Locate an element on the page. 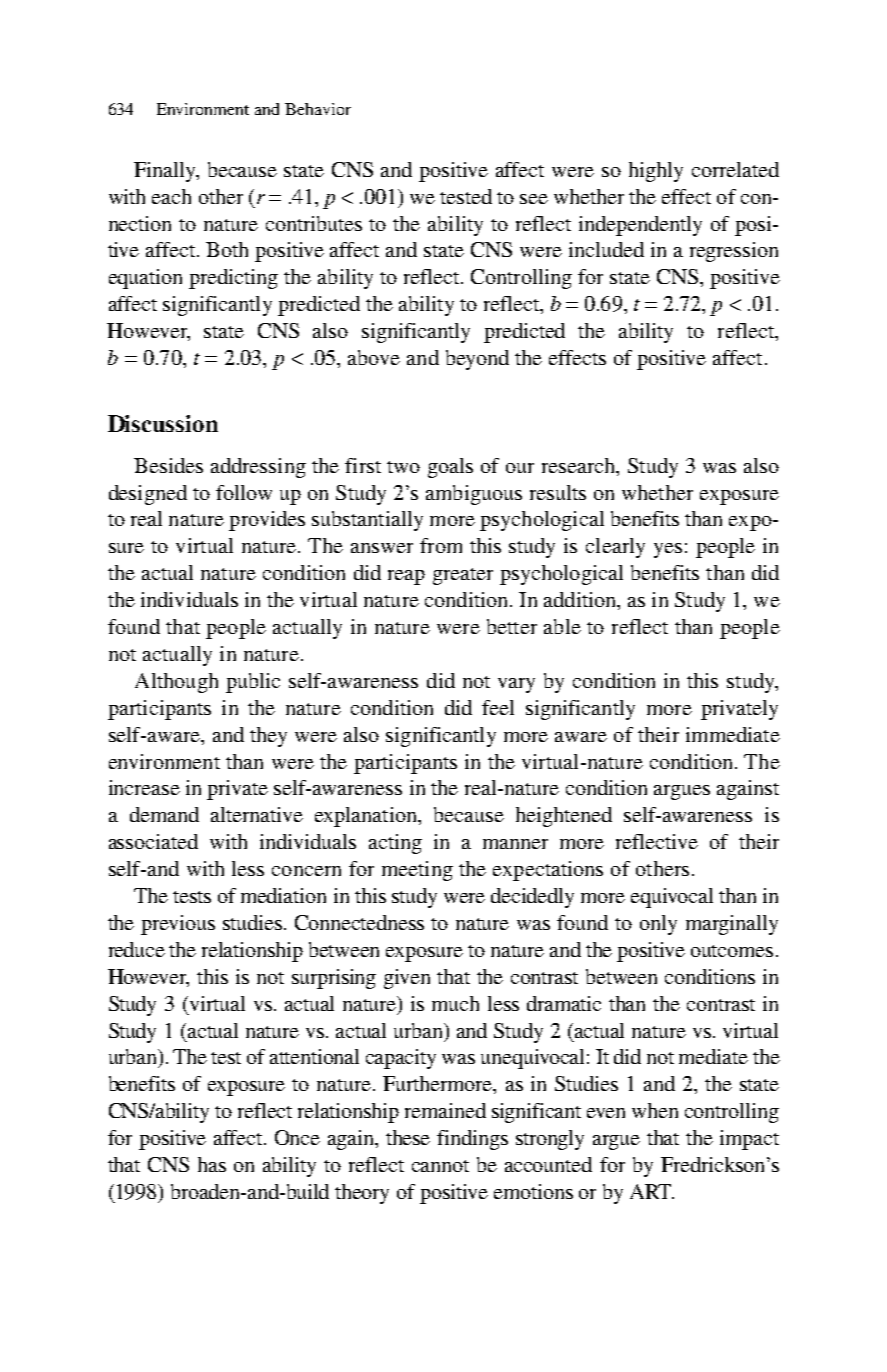  each is located at coordinates (171, 196).
